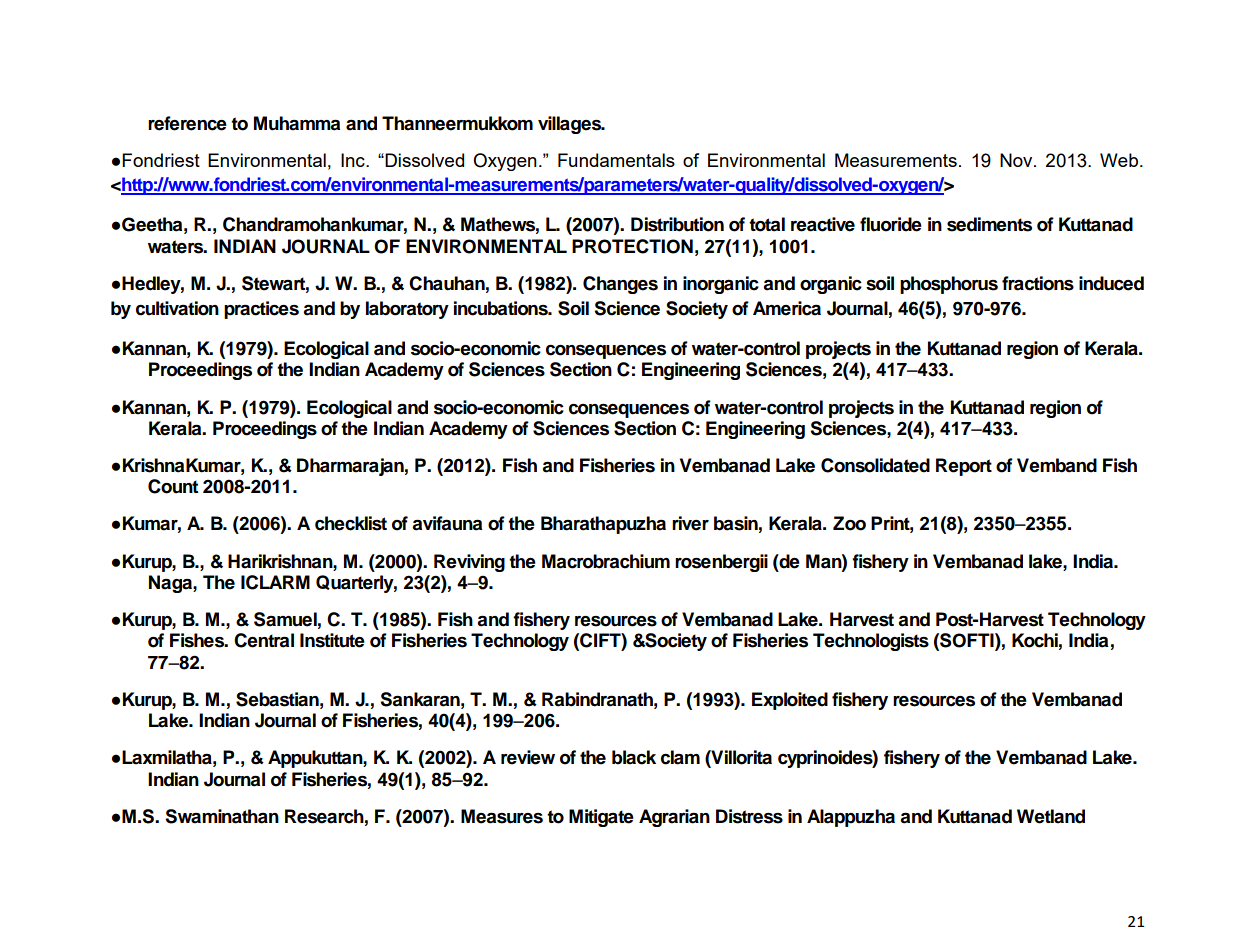 The width and height of the screenshot is (1233, 952). Describe the element at coordinates (849, 523) in the screenshot. I see `Zoo` at that location.
